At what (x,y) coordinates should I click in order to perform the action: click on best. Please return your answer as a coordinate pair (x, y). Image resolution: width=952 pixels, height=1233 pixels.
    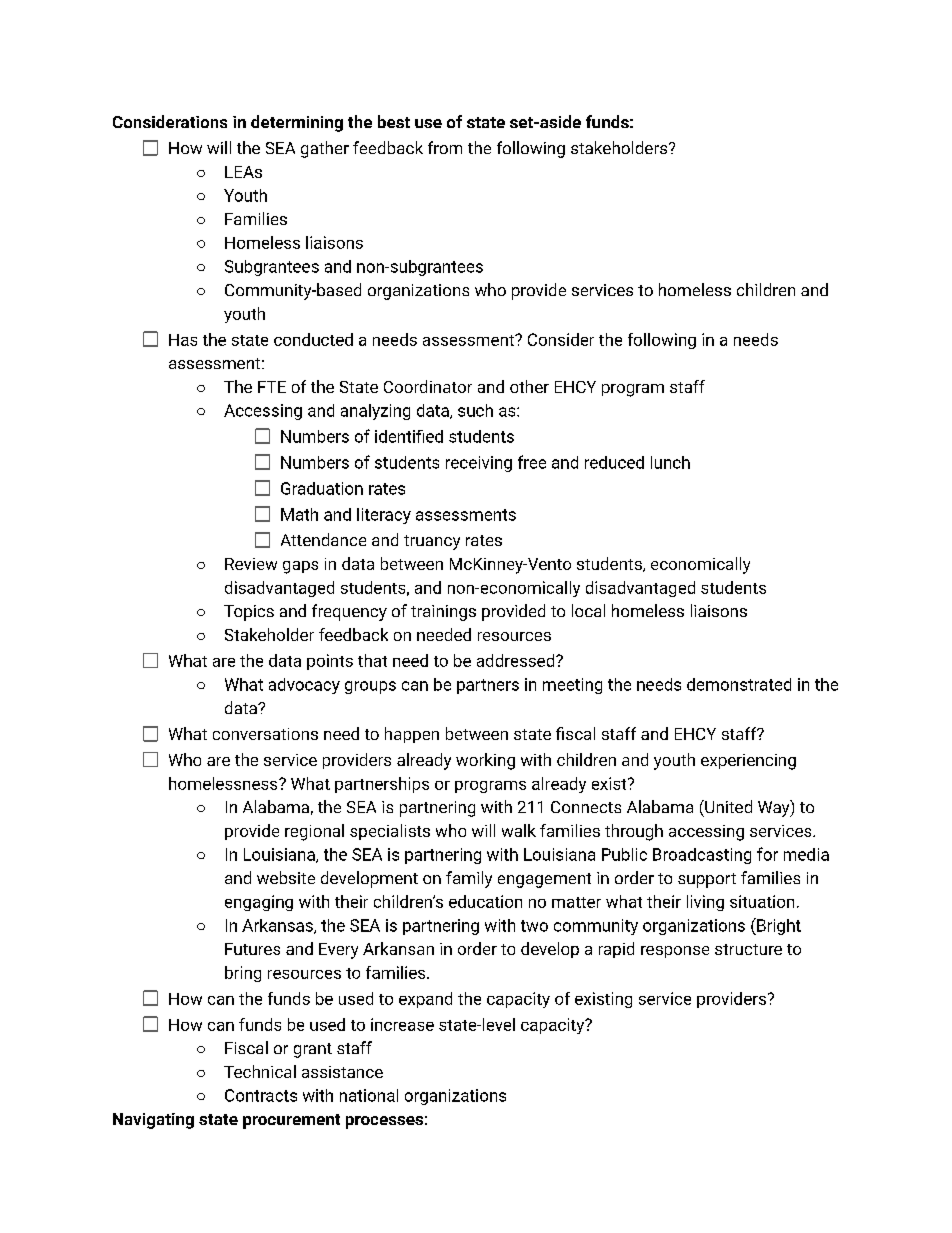
    Looking at the image, I should click on (394, 121).
